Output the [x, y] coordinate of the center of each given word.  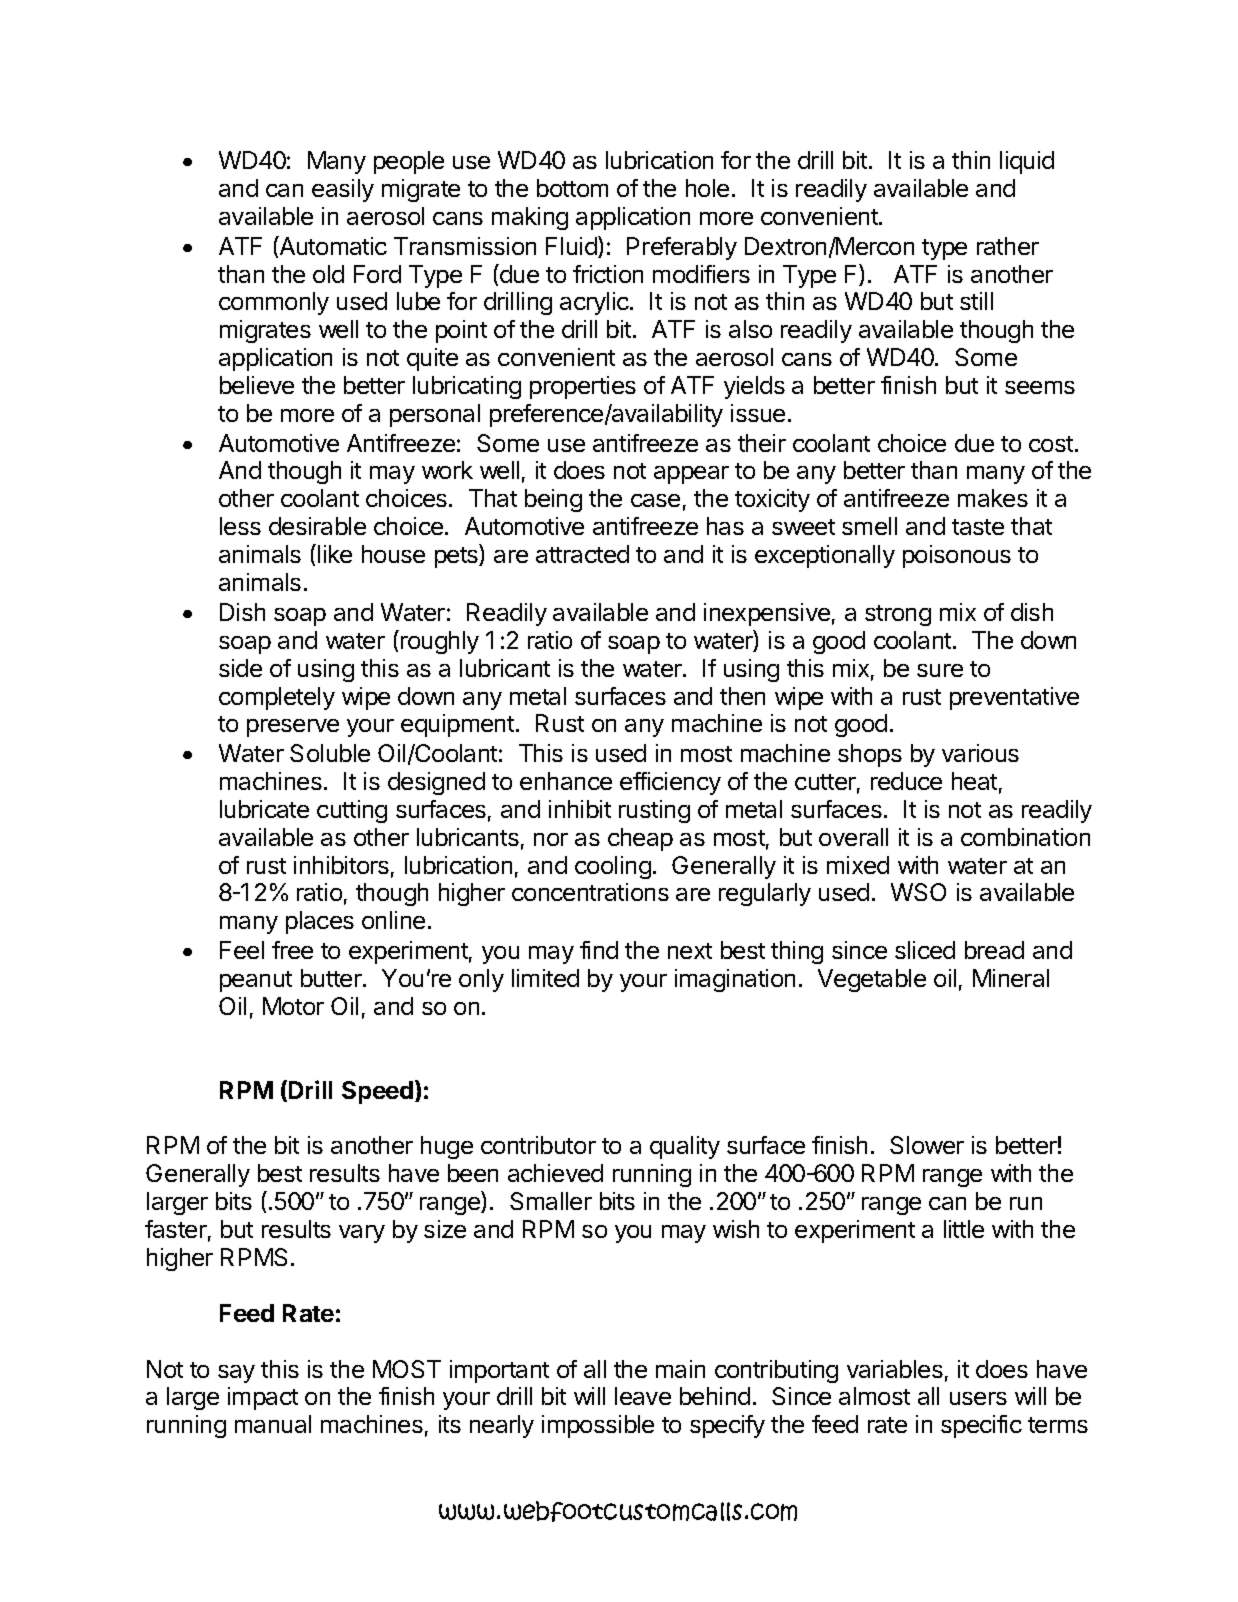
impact [263, 1398]
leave [643, 1396]
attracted [582, 554]
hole [707, 188]
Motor [293, 1006]
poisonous [957, 556]
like [335, 554]
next [690, 951]
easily [343, 190]
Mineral [1011, 978]
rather [1008, 246]
